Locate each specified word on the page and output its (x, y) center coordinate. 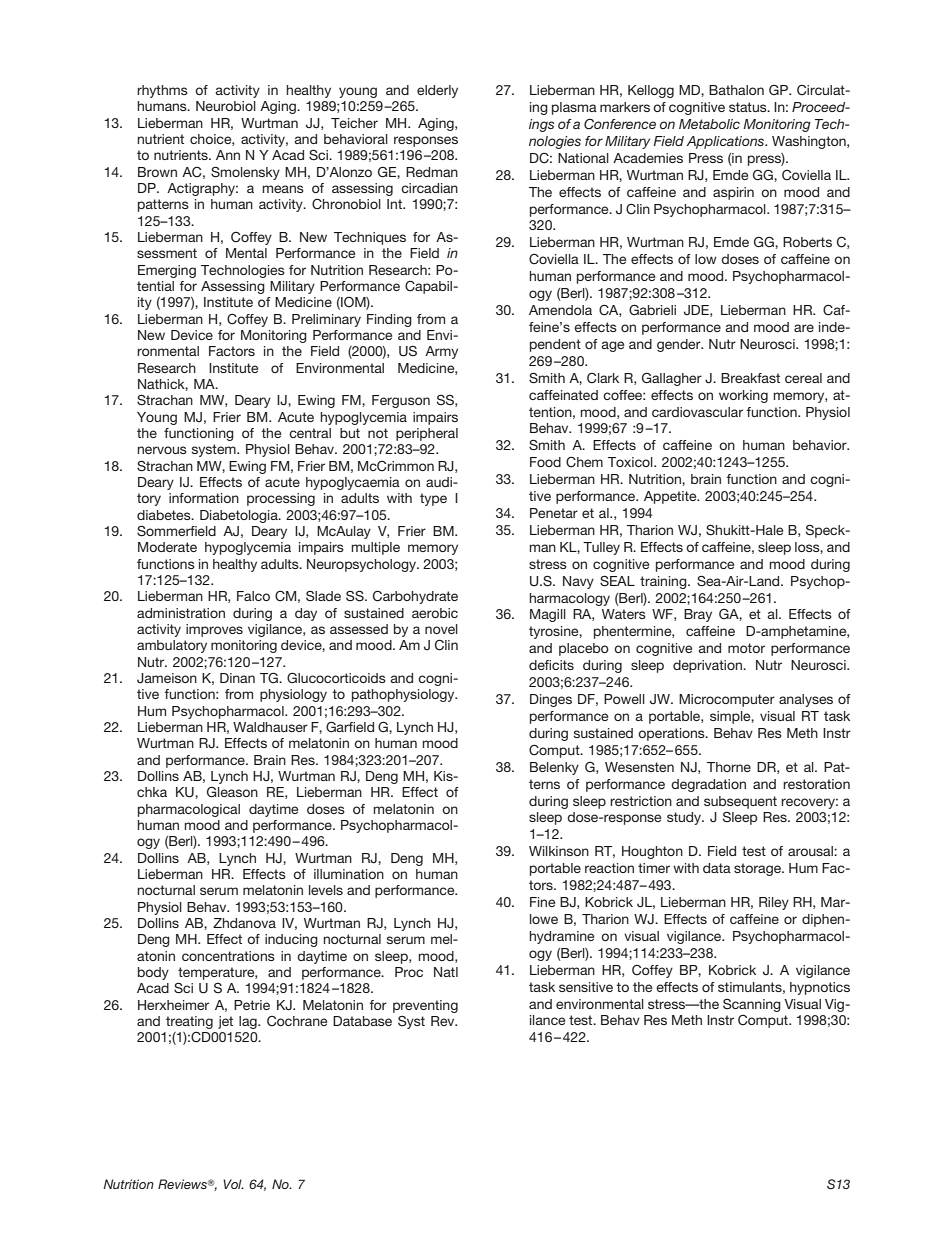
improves (214, 630)
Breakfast (750, 378)
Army (441, 352)
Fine (542, 902)
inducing (291, 940)
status (749, 107)
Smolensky (245, 173)
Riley (774, 903)
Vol (233, 1184)
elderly (437, 91)
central (310, 433)
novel (441, 629)
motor (746, 648)
